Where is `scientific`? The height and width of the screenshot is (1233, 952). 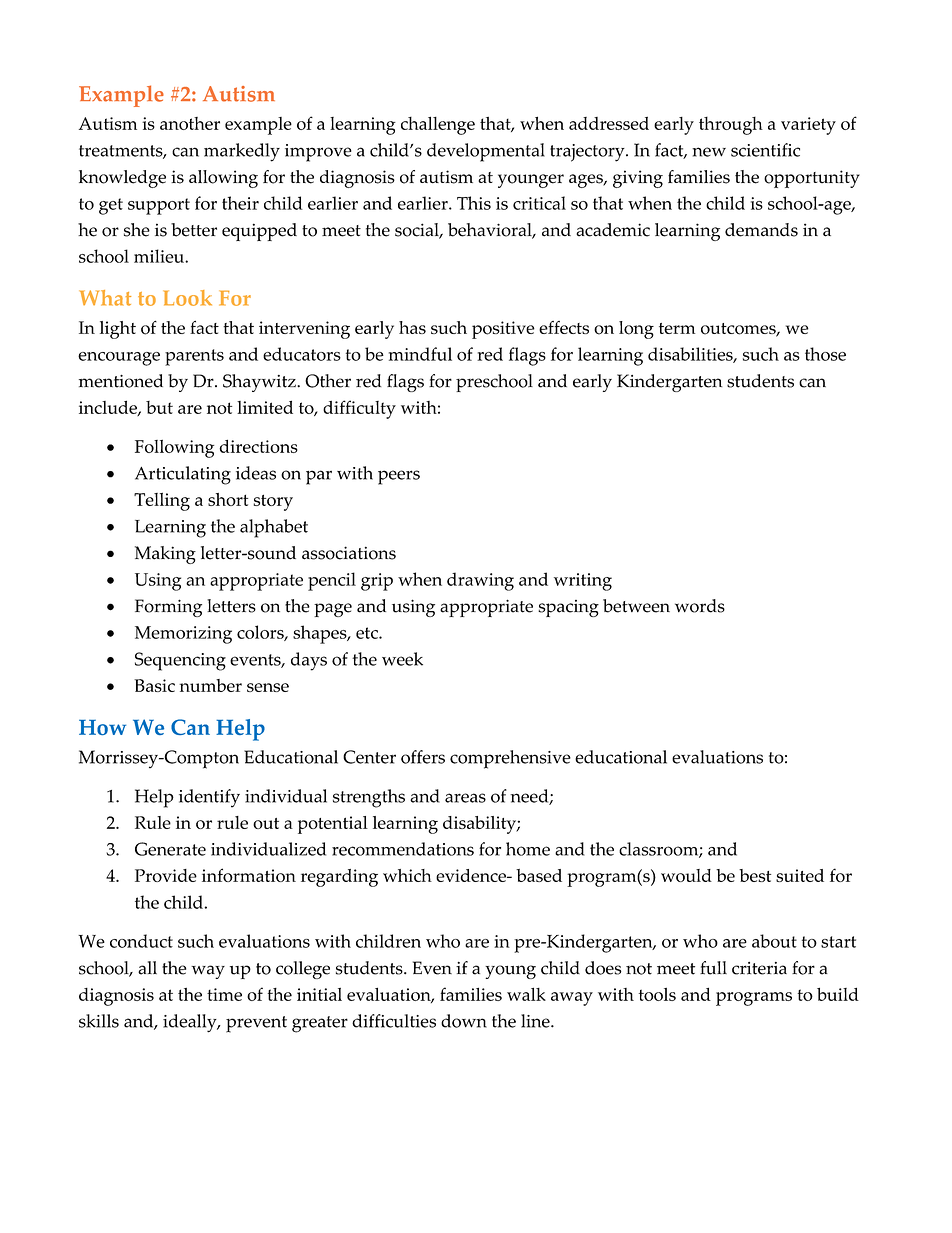 scientific is located at coordinates (765, 150).
